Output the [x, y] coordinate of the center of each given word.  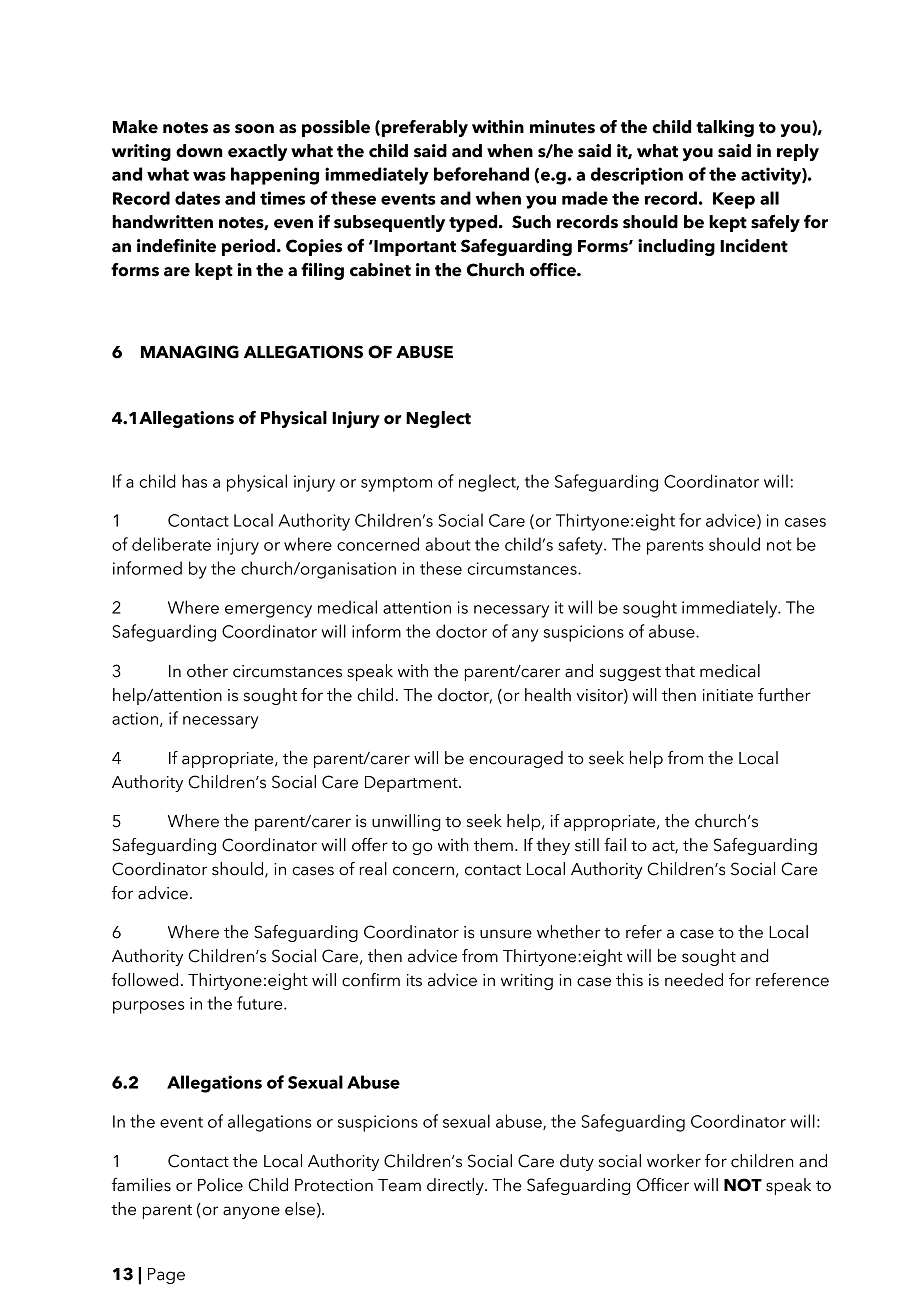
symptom [396, 484]
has [194, 481]
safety [581, 546]
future [261, 1003]
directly [456, 1186]
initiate [728, 695]
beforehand [481, 174]
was [209, 176]
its [414, 980]
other [207, 671]
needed [694, 980]
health [548, 695]
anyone [251, 1212]
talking [725, 128]
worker [674, 1161]
